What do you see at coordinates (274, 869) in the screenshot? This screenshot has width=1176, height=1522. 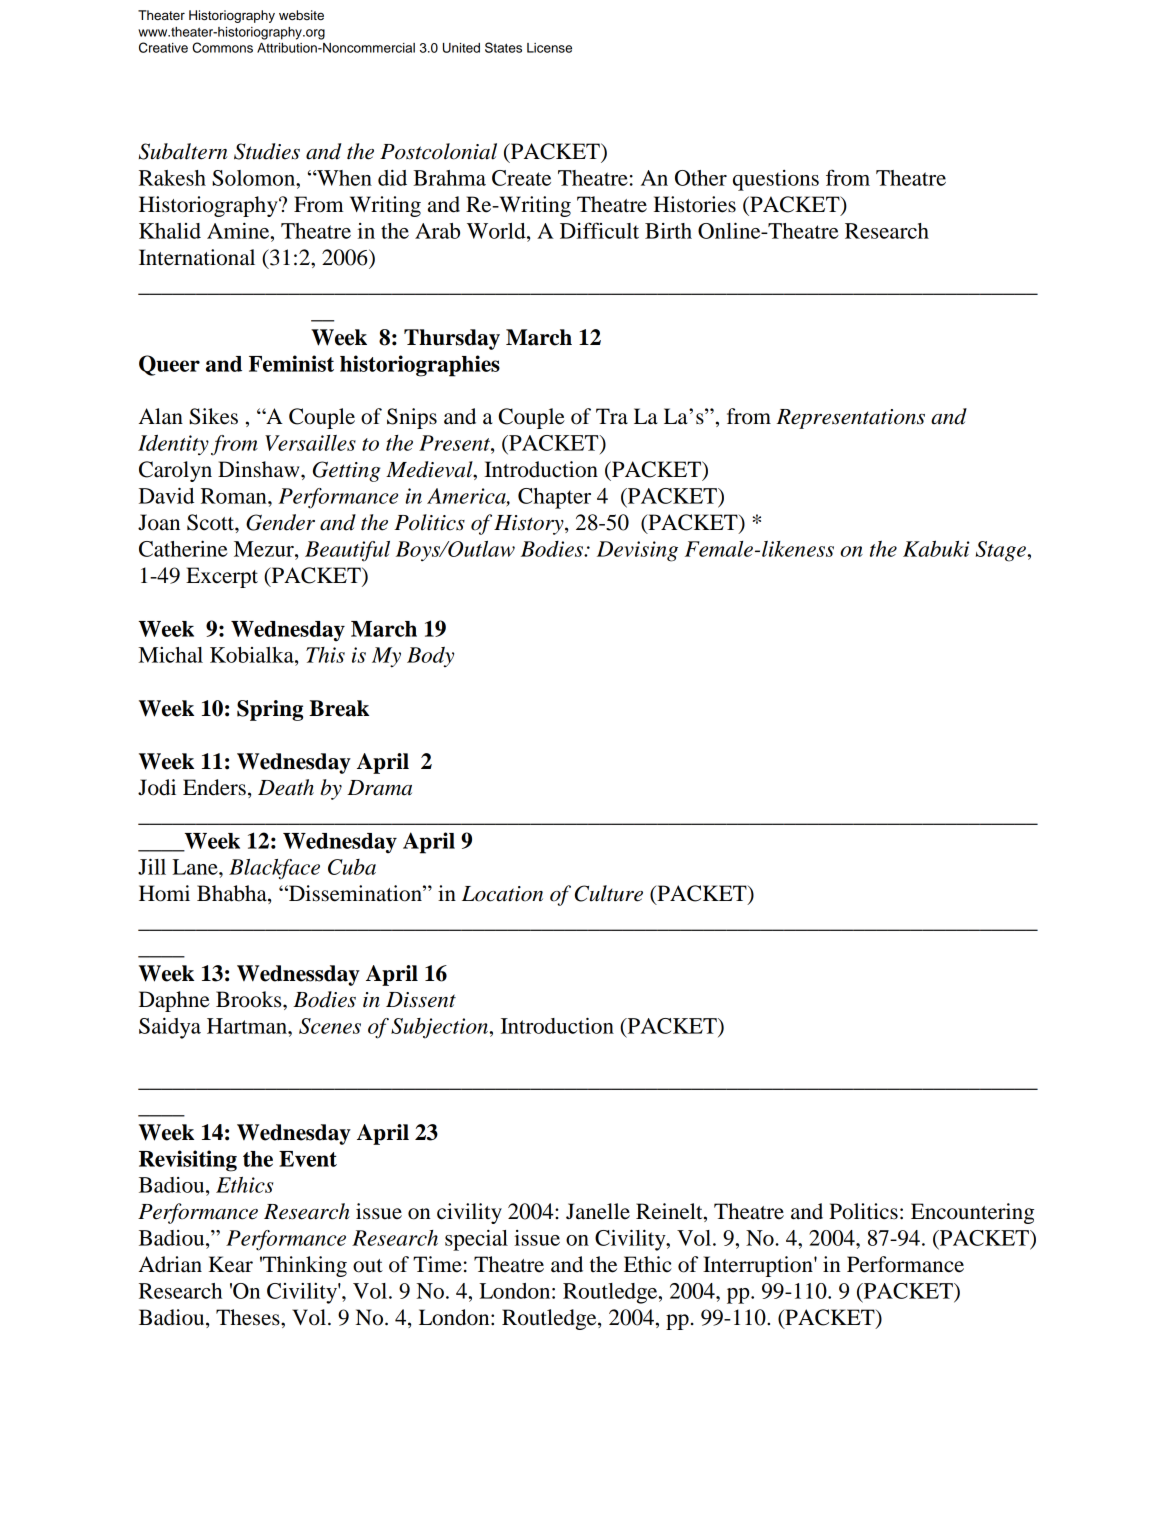 I see `Blackface` at bounding box center [274, 869].
